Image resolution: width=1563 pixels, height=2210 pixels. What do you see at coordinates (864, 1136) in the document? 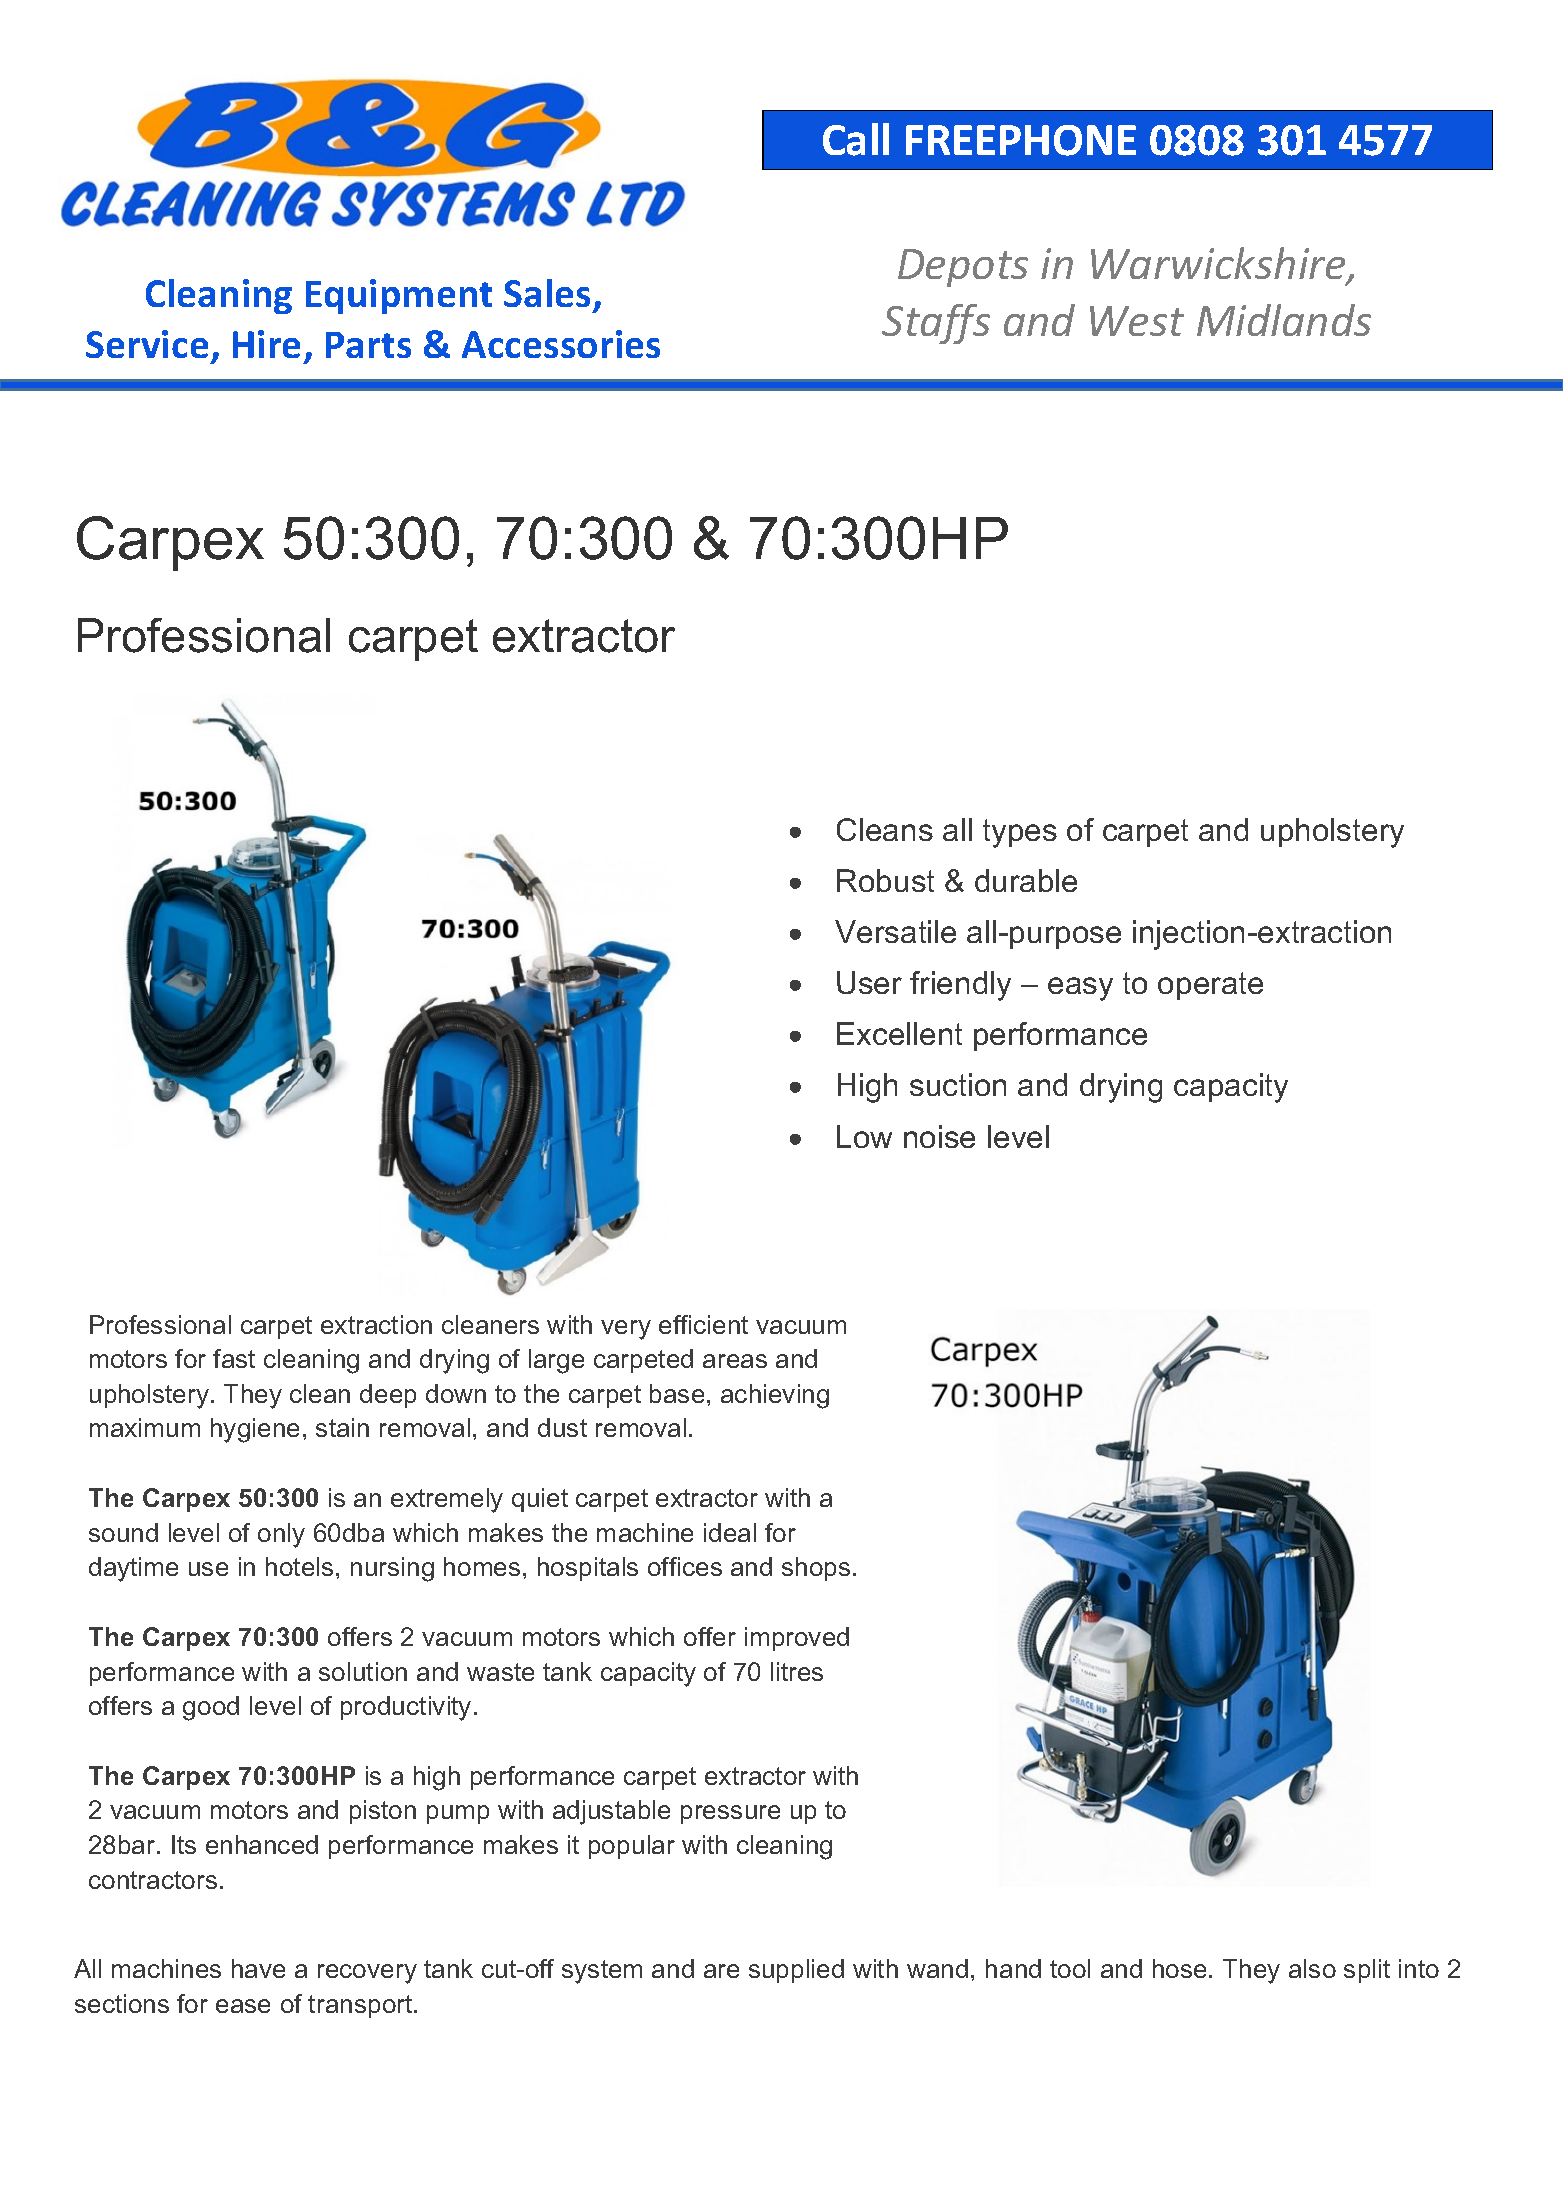
I see `Low` at bounding box center [864, 1136].
